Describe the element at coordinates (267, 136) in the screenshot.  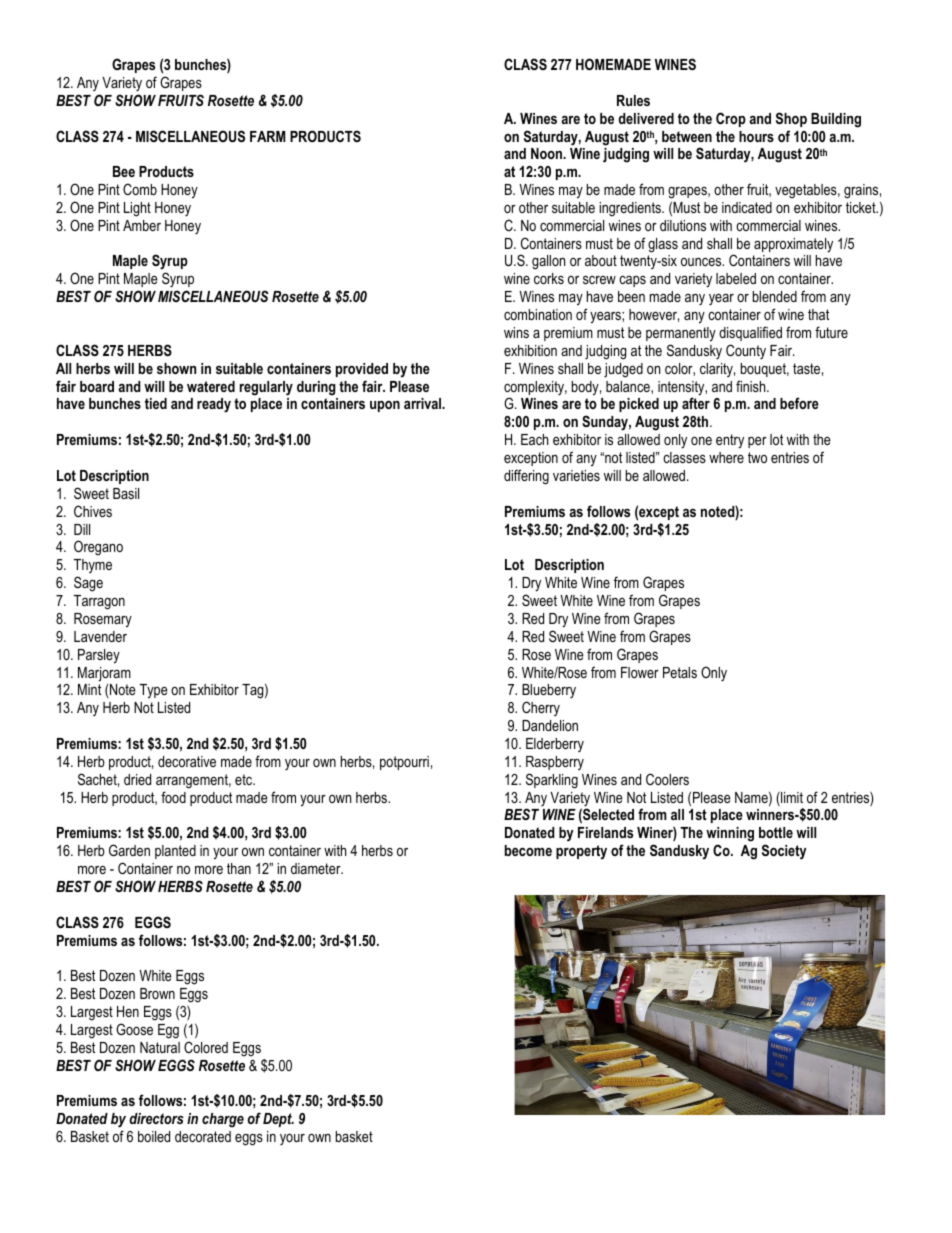
I see `FARM` at that location.
